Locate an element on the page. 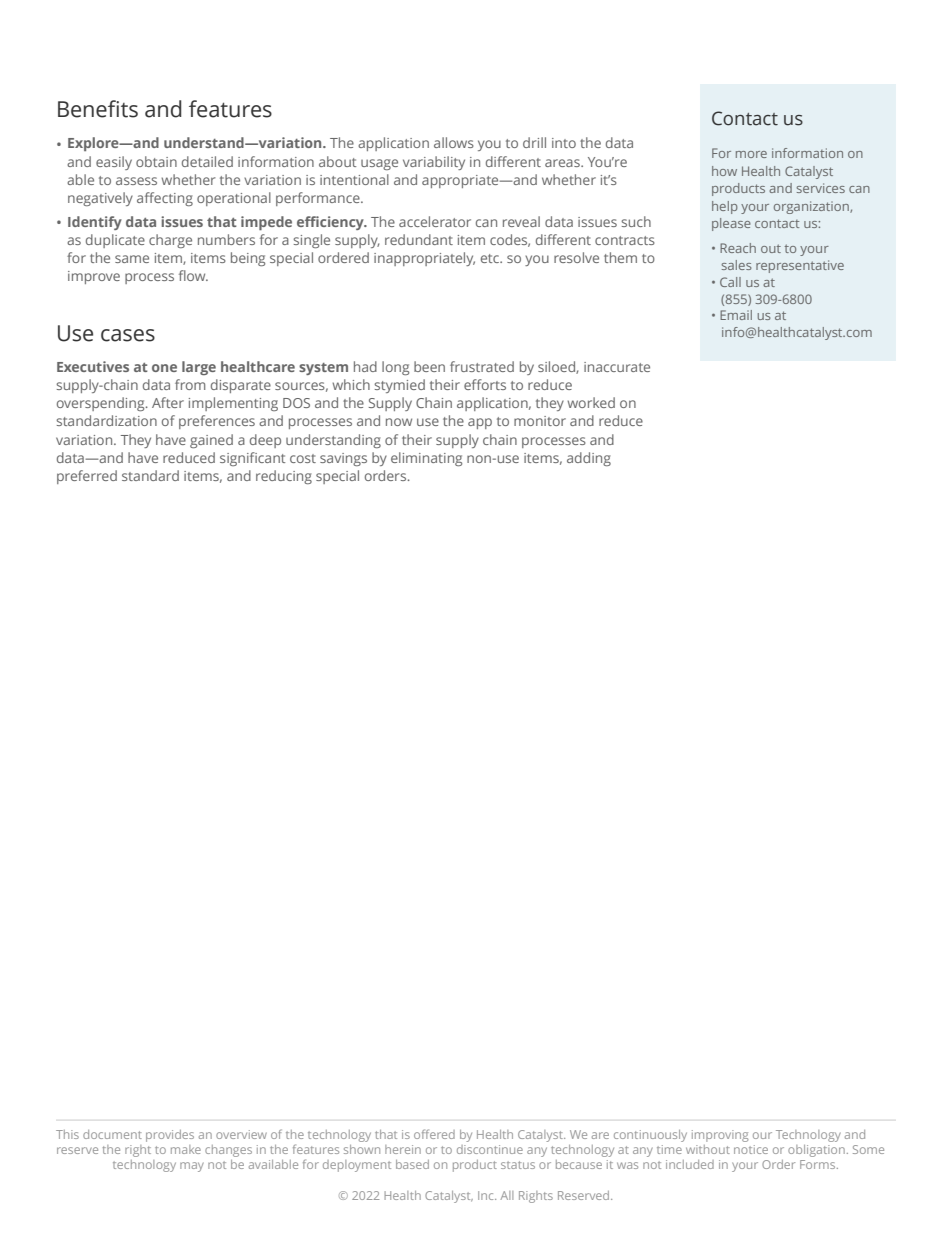  improving is located at coordinates (720, 1136).
